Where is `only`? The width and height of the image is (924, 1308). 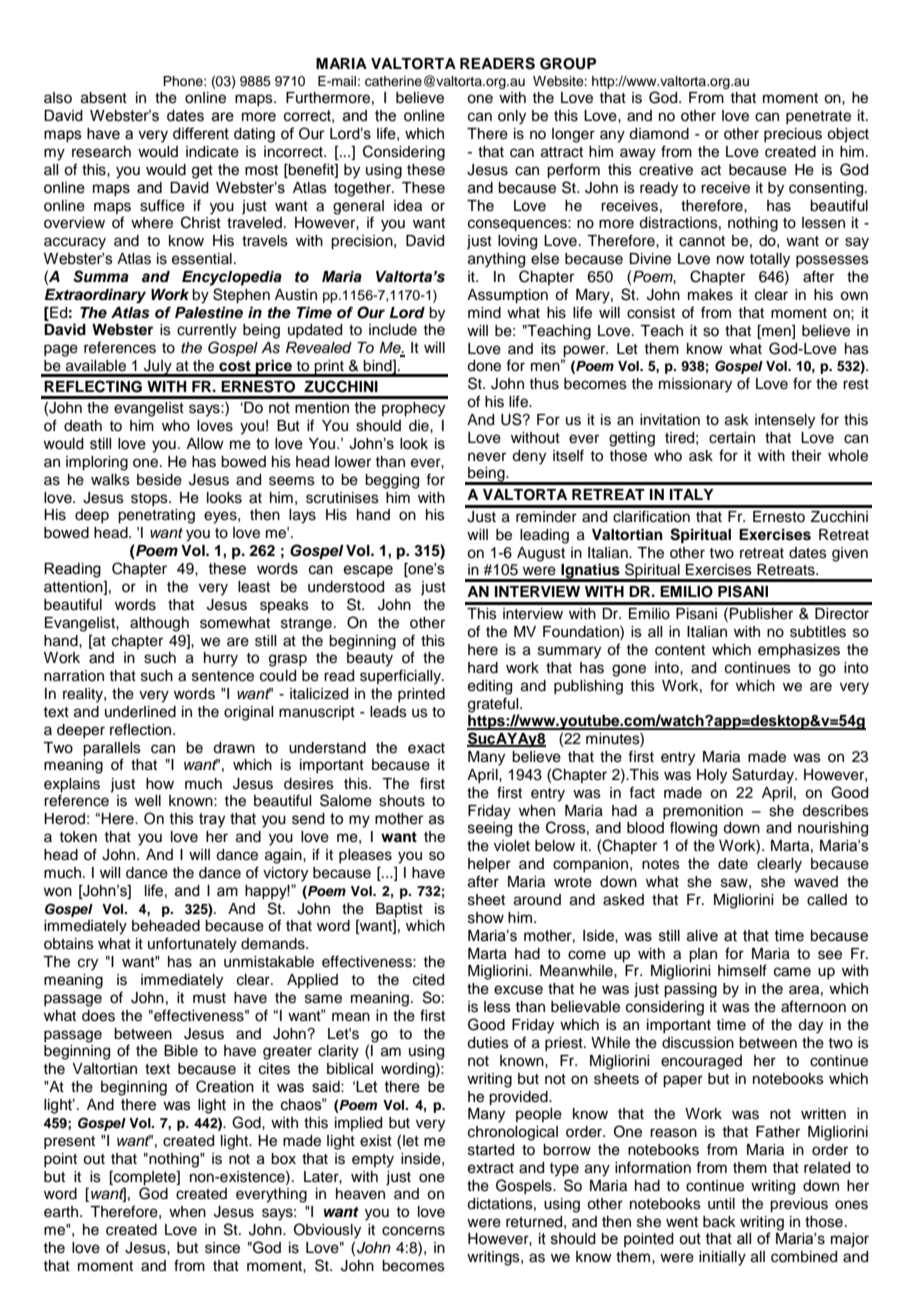
only is located at coordinates (512, 117).
